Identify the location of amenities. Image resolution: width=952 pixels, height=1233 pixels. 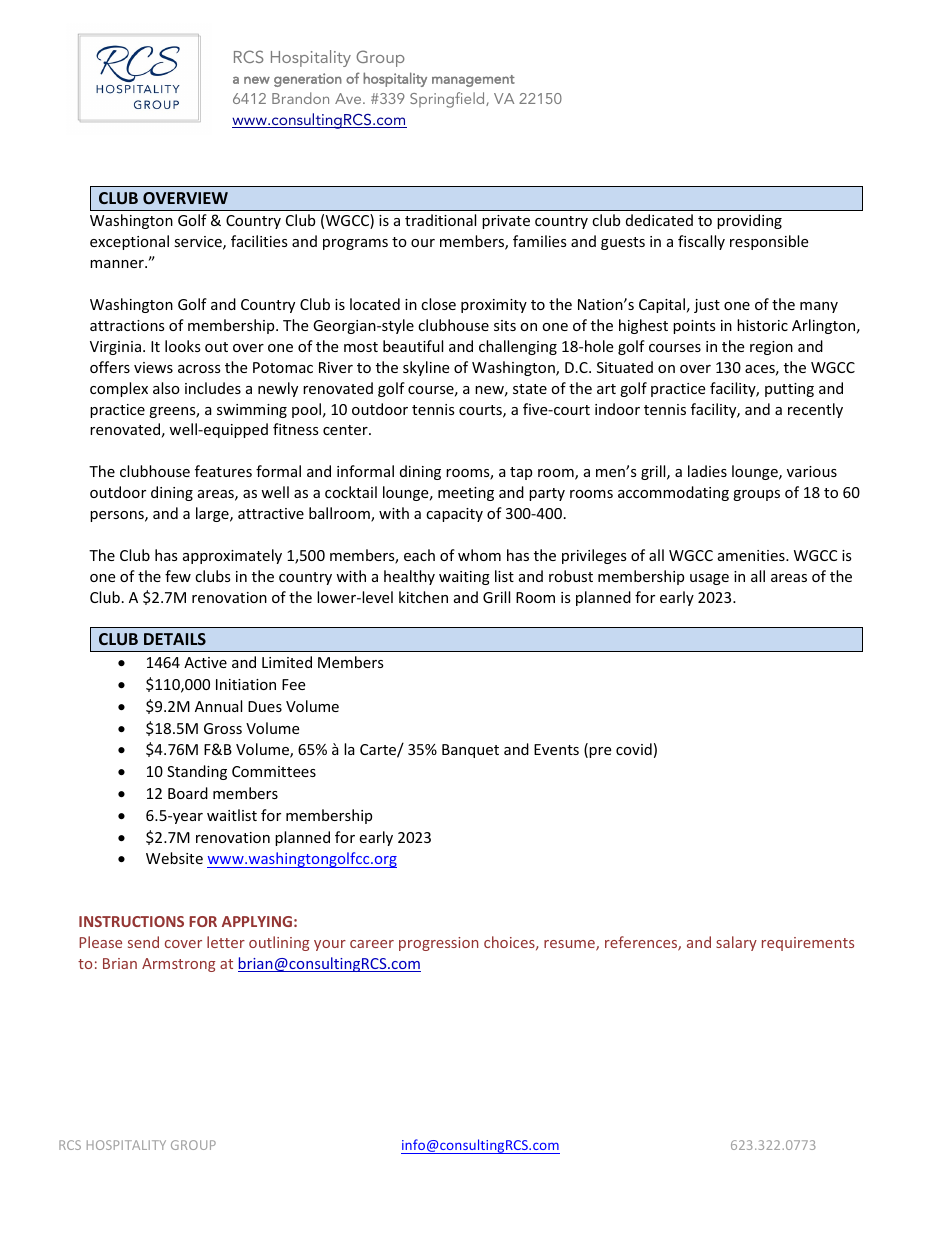
(752, 555).
